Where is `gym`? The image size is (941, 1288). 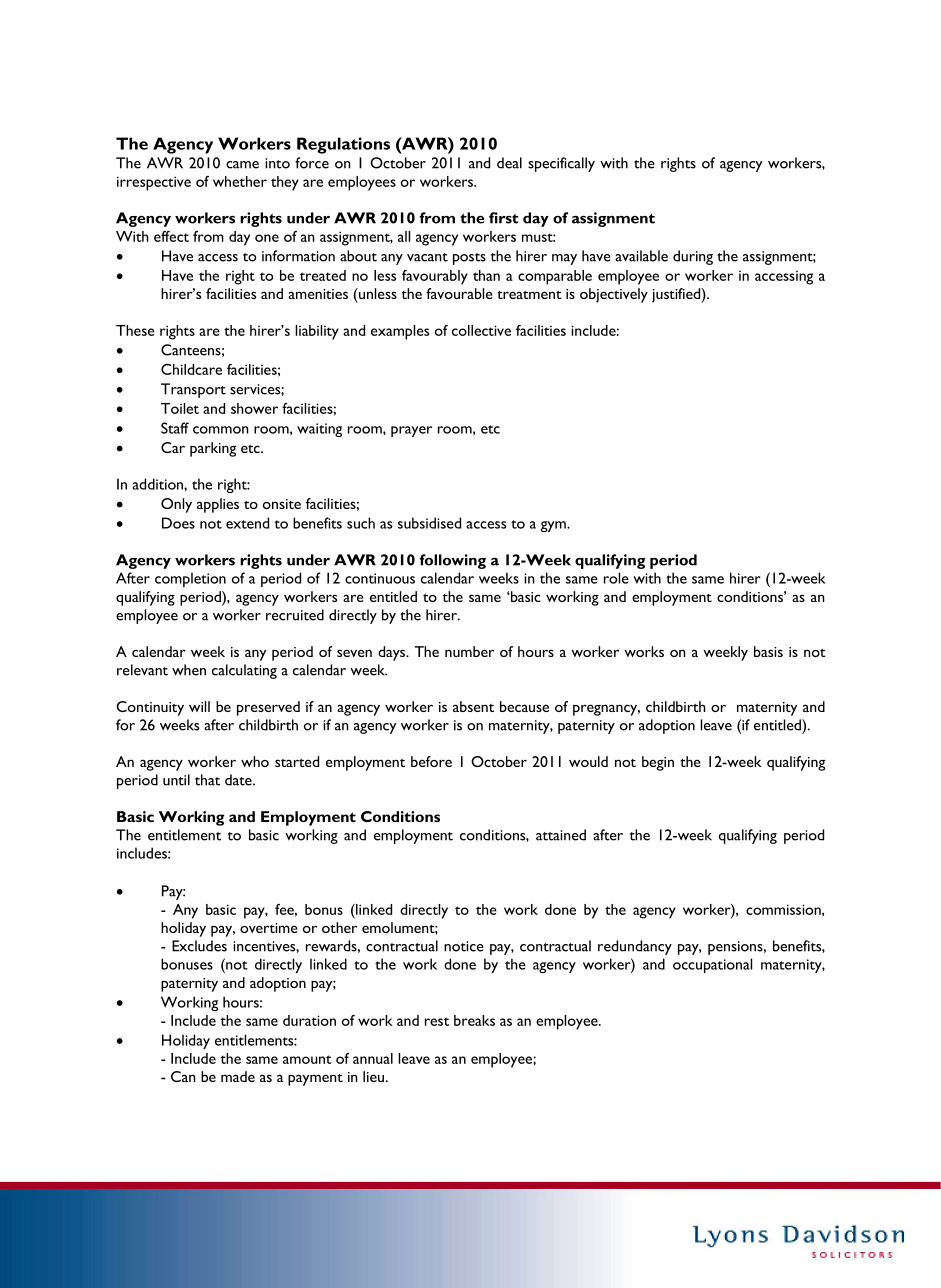 gym is located at coordinates (554, 526).
